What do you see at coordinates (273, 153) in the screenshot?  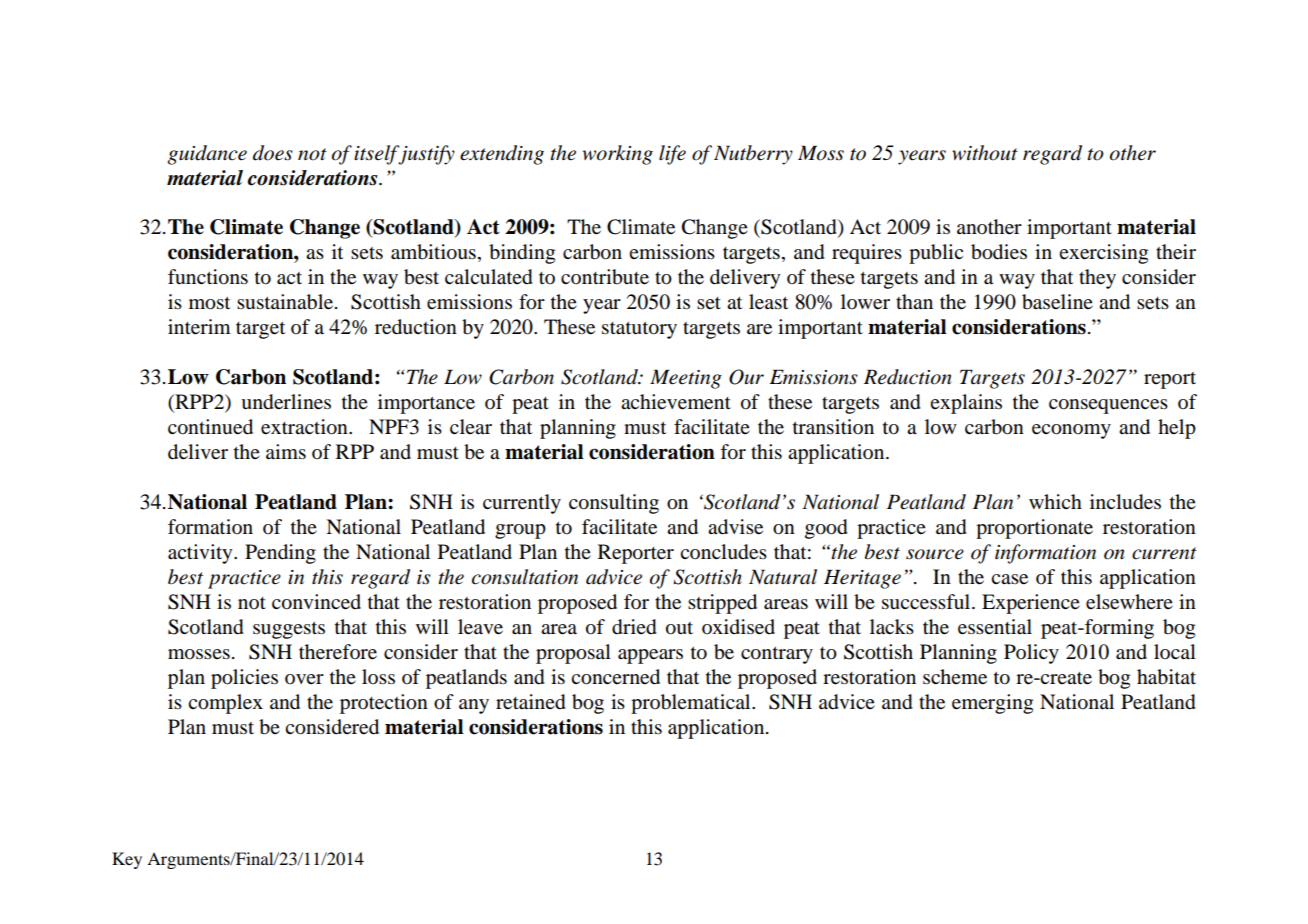 I see `does` at bounding box center [273, 153].
